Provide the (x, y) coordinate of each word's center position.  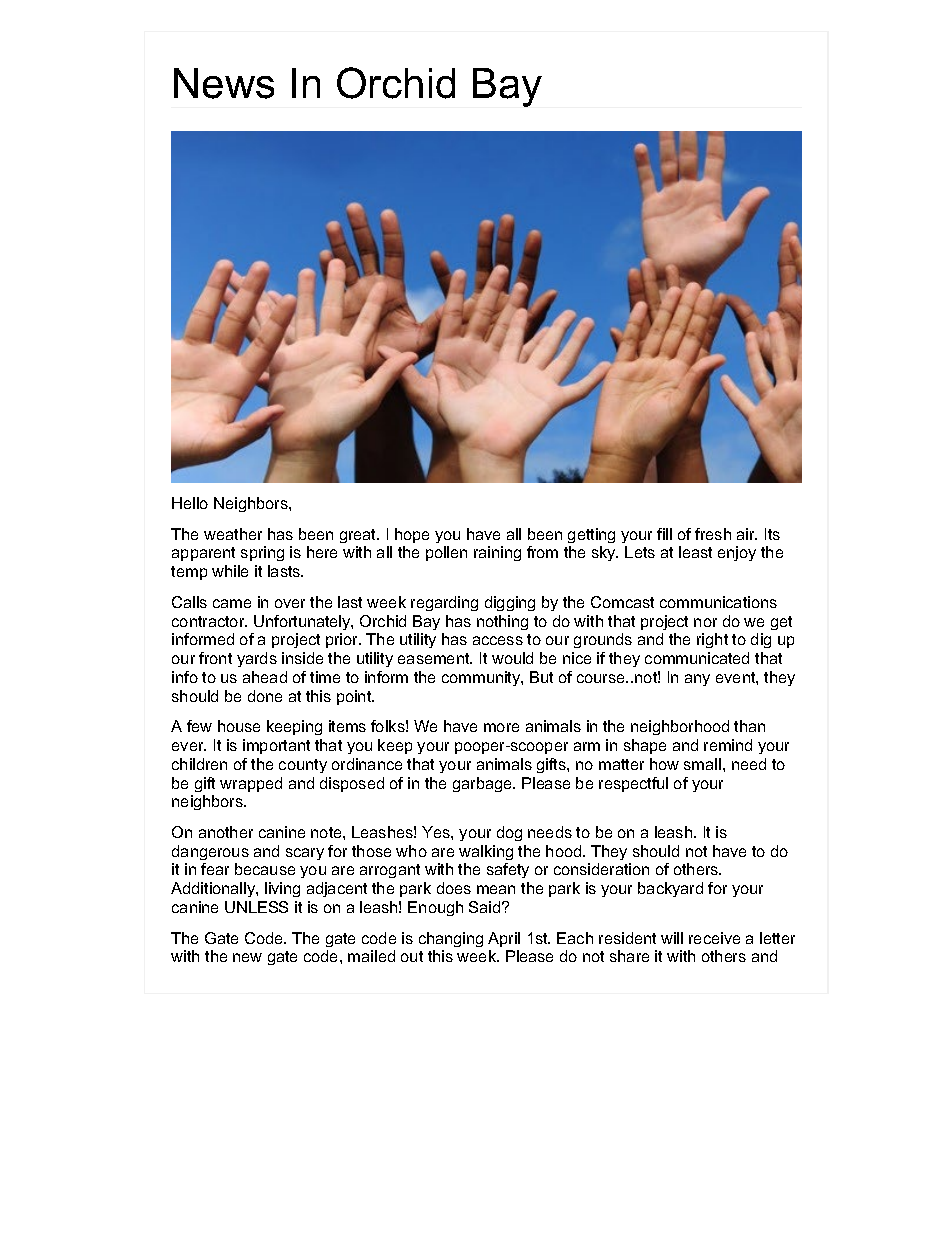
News (224, 83)
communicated (697, 658)
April (504, 939)
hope (412, 535)
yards (257, 659)
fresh (713, 534)
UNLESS (256, 907)
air (747, 534)
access (498, 640)
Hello (190, 503)
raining (497, 553)
